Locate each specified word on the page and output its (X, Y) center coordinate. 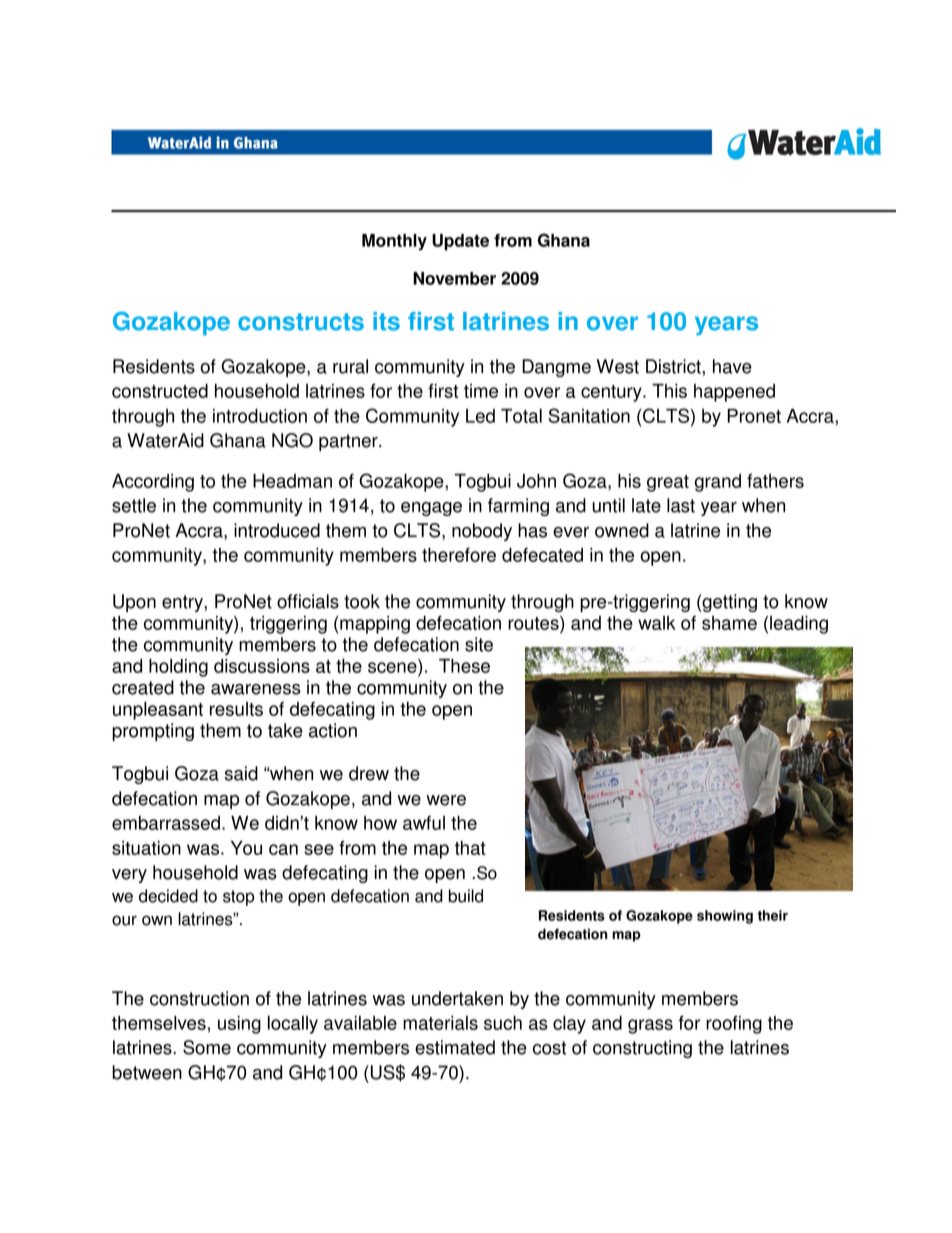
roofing (734, 1024)
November (454, 278)
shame (729, 623)
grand (718, 483)
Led (480, 416)
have (732, 366)
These (464, 666)
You (246, 847)
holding (178, 668)
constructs (301, 322)
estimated (455, 1047)
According (153, 483)
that (470, 848)
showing (725, 917)
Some (207, 1047)
